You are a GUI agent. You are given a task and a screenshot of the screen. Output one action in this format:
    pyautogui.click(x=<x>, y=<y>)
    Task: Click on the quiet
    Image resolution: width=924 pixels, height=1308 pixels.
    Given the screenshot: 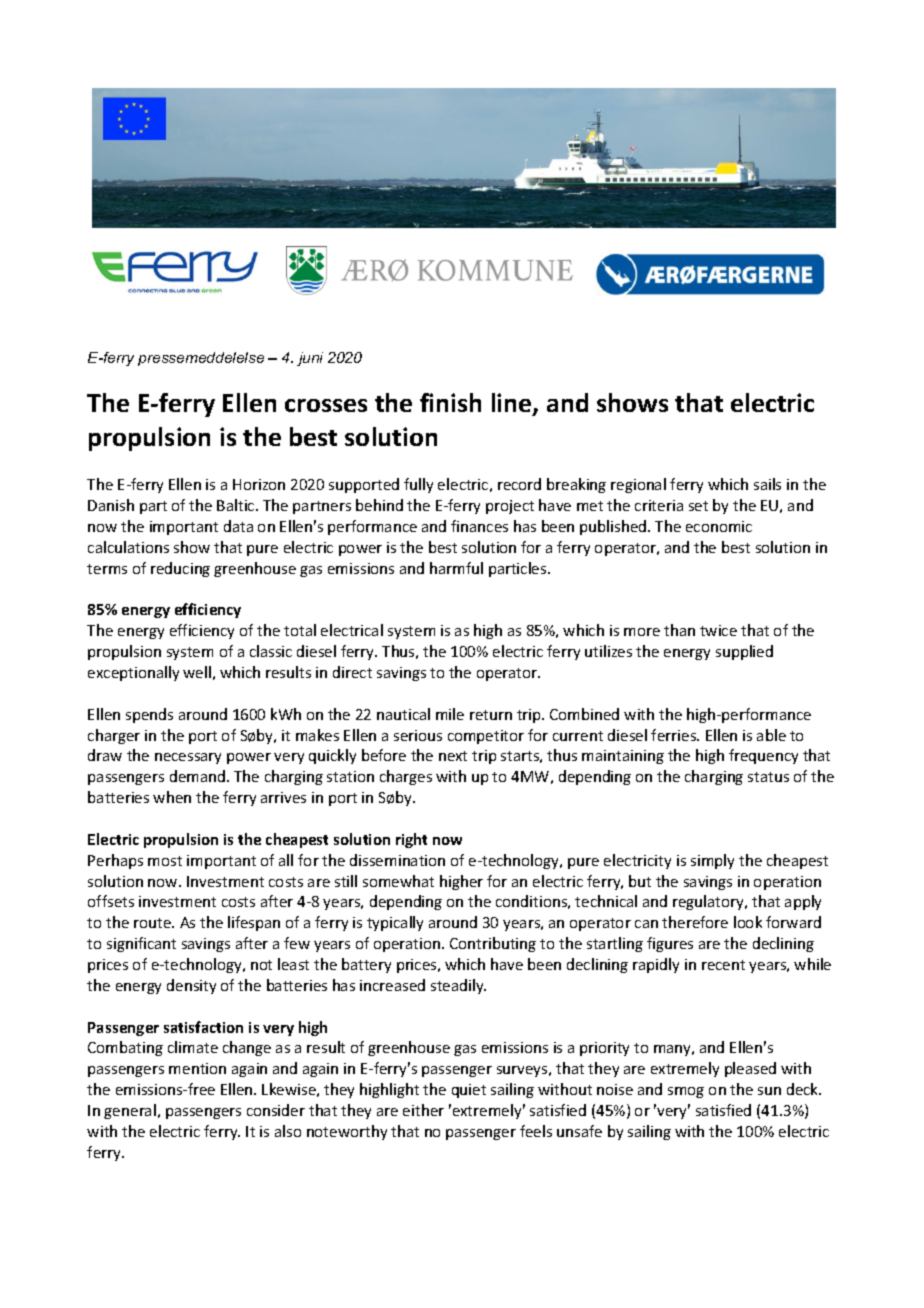 What is the action you would take?
    pyautogui.click(x=469, y=1091)
